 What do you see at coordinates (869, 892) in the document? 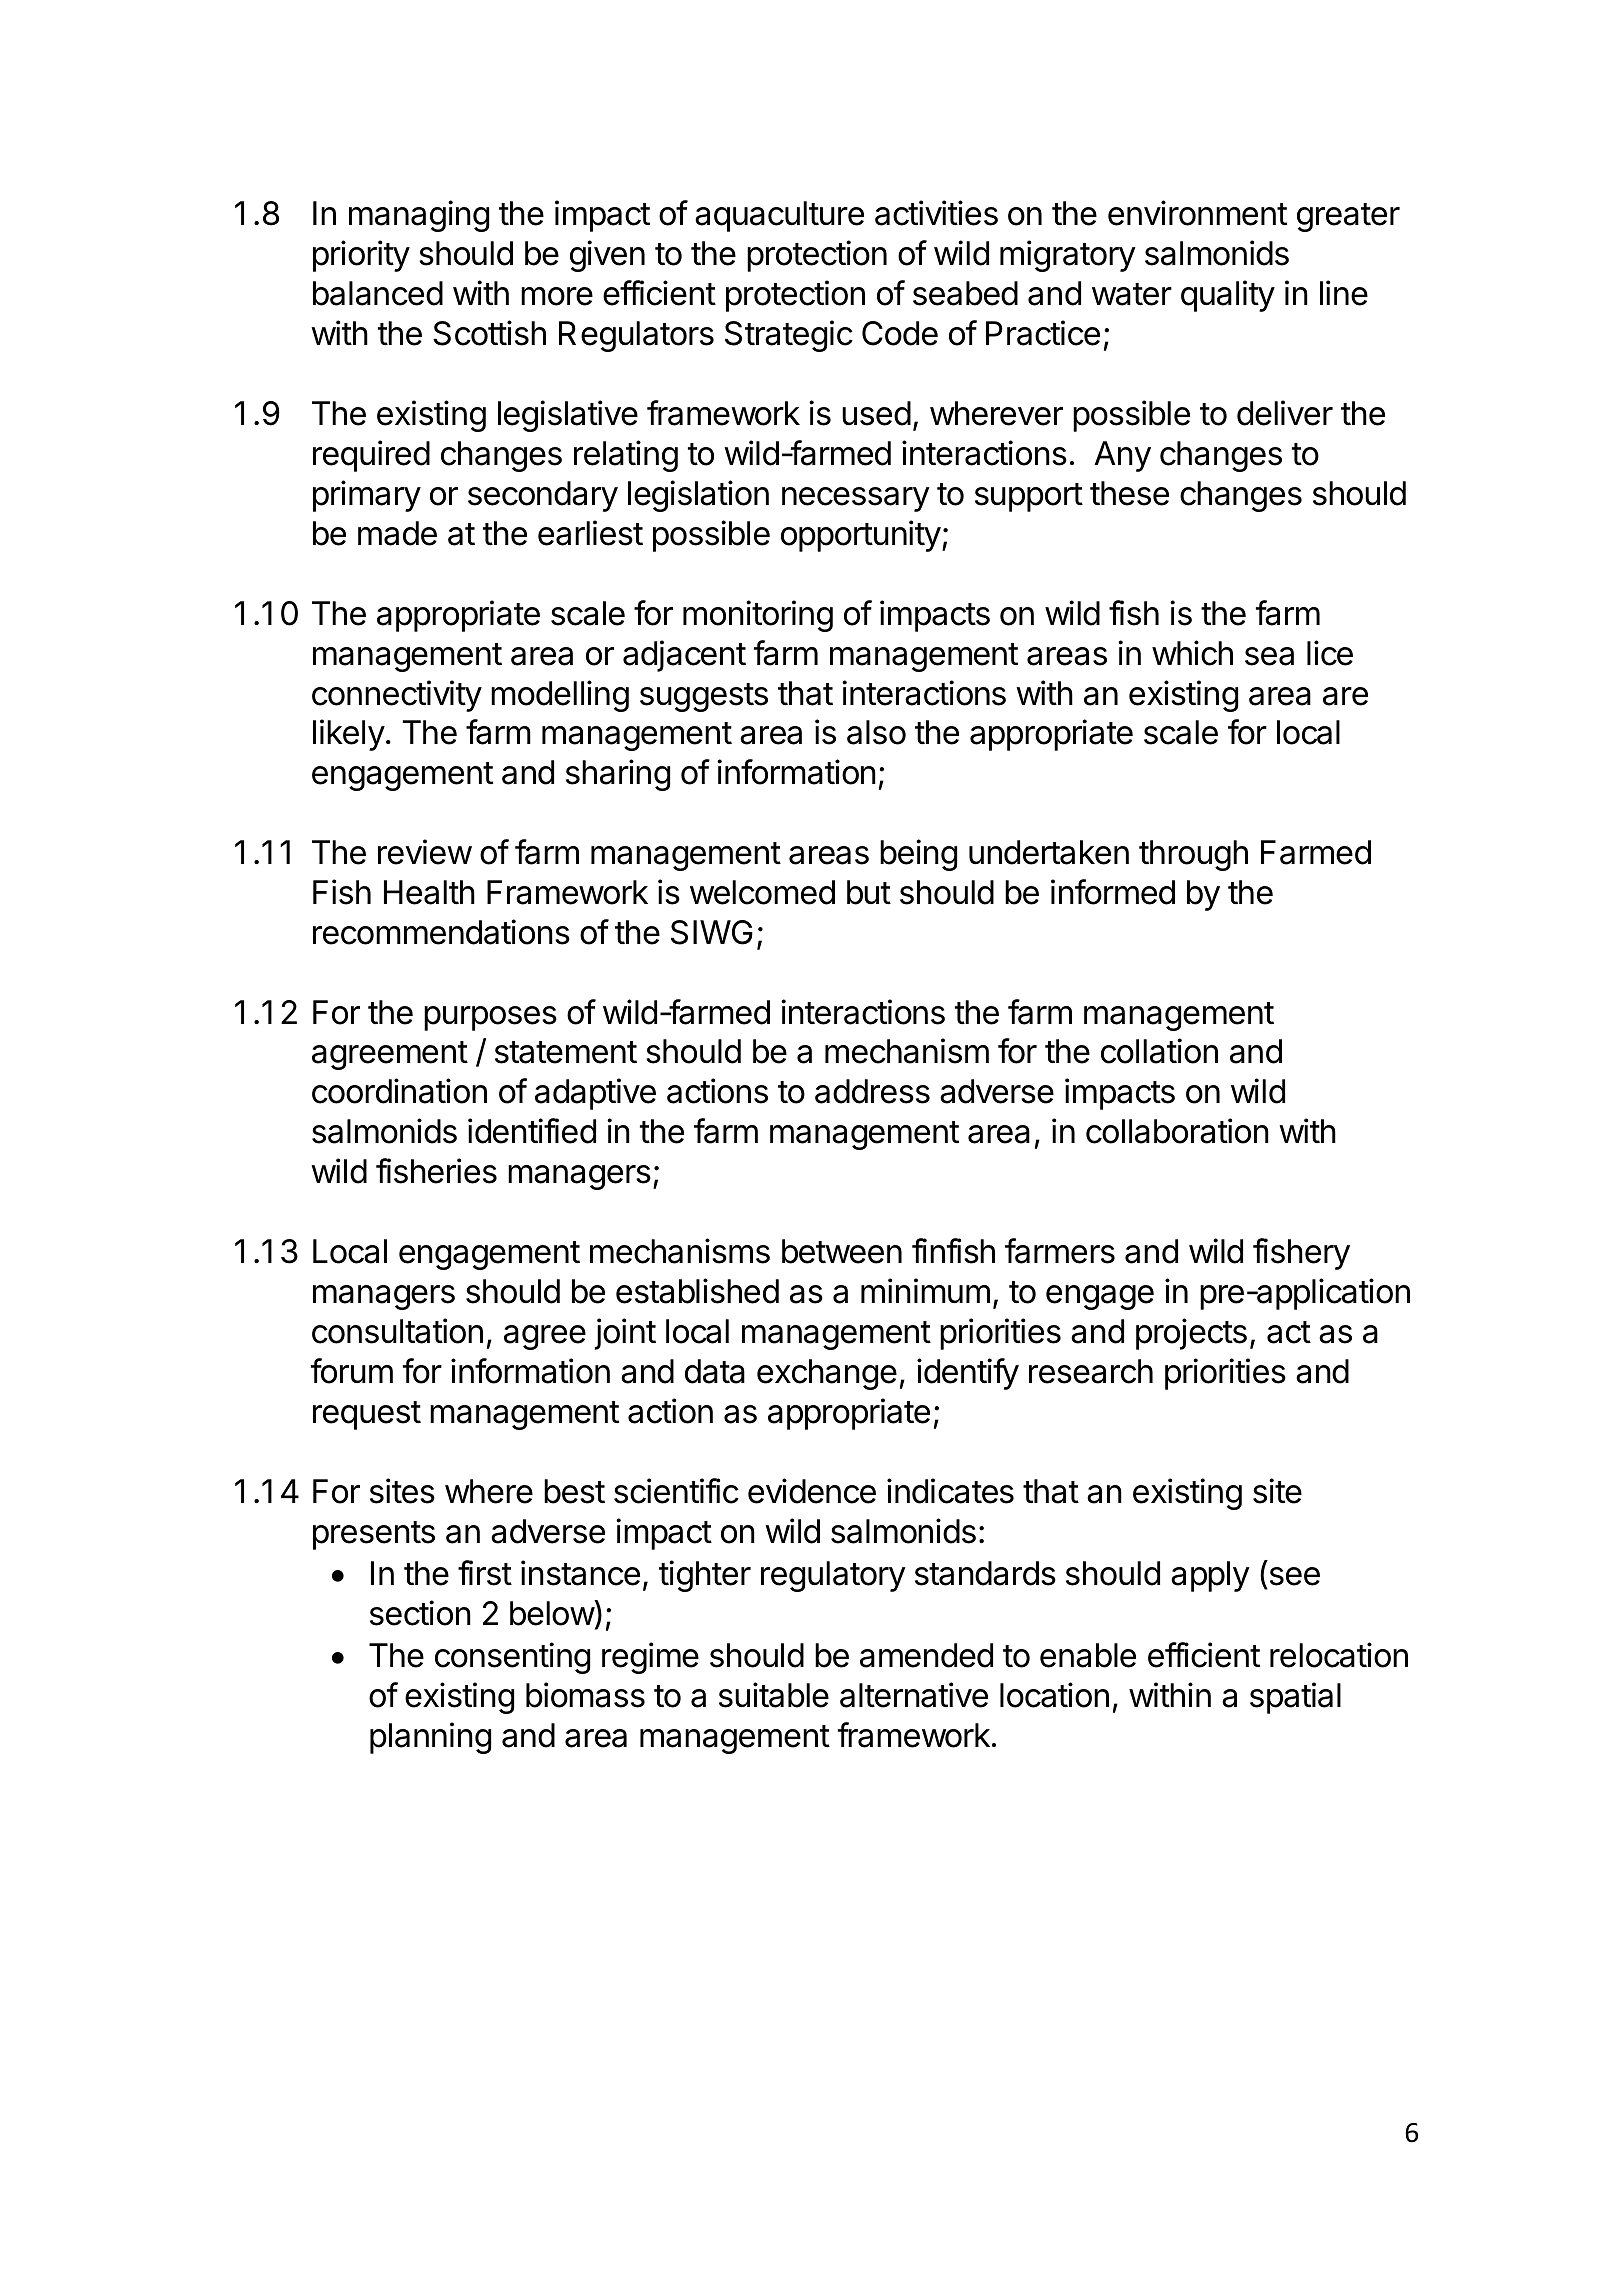
I see `but` at bounding box center [869, 892].
